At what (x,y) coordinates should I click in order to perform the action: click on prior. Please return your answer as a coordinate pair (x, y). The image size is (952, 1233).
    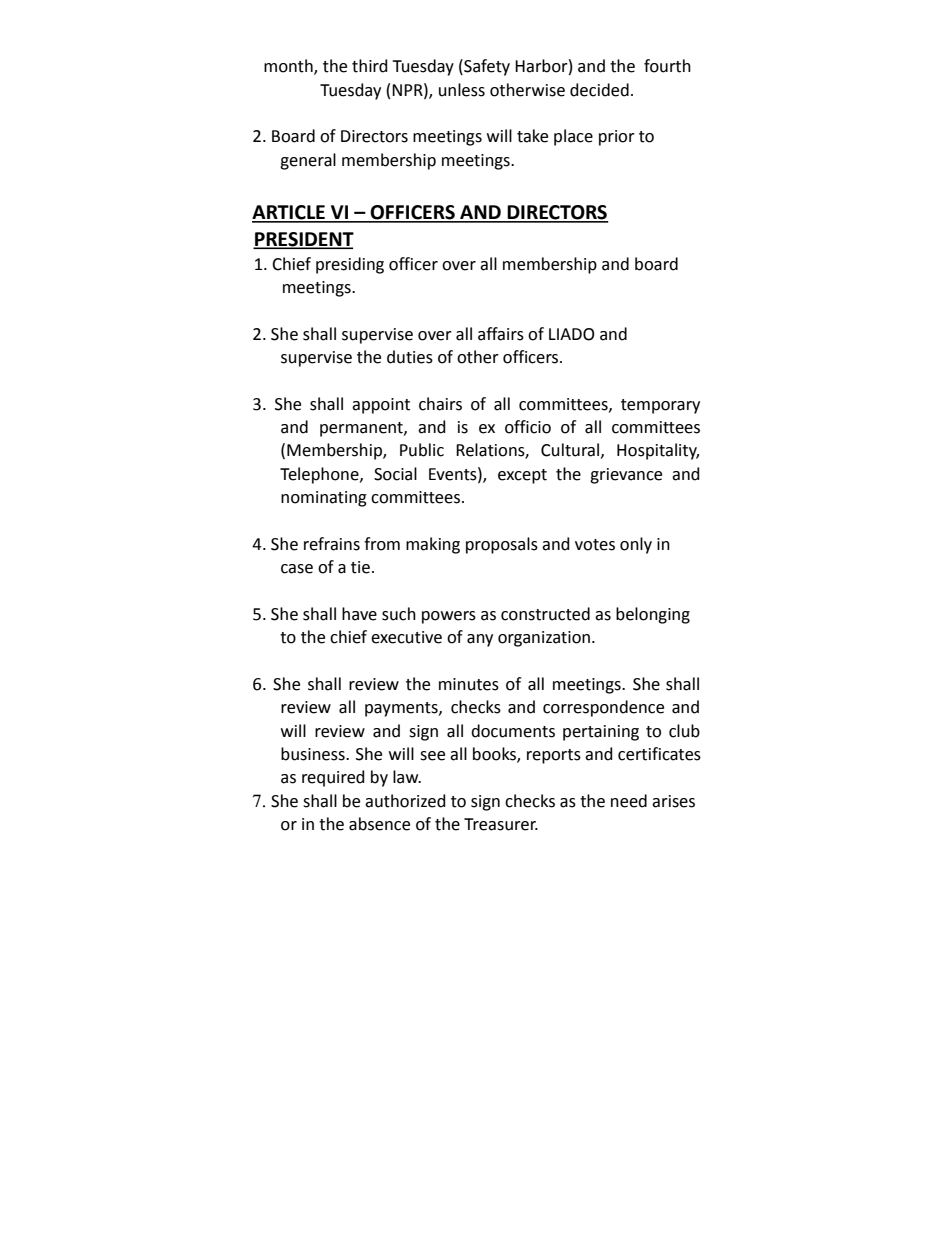
    Looking at the image, I should click on (617, 138).
